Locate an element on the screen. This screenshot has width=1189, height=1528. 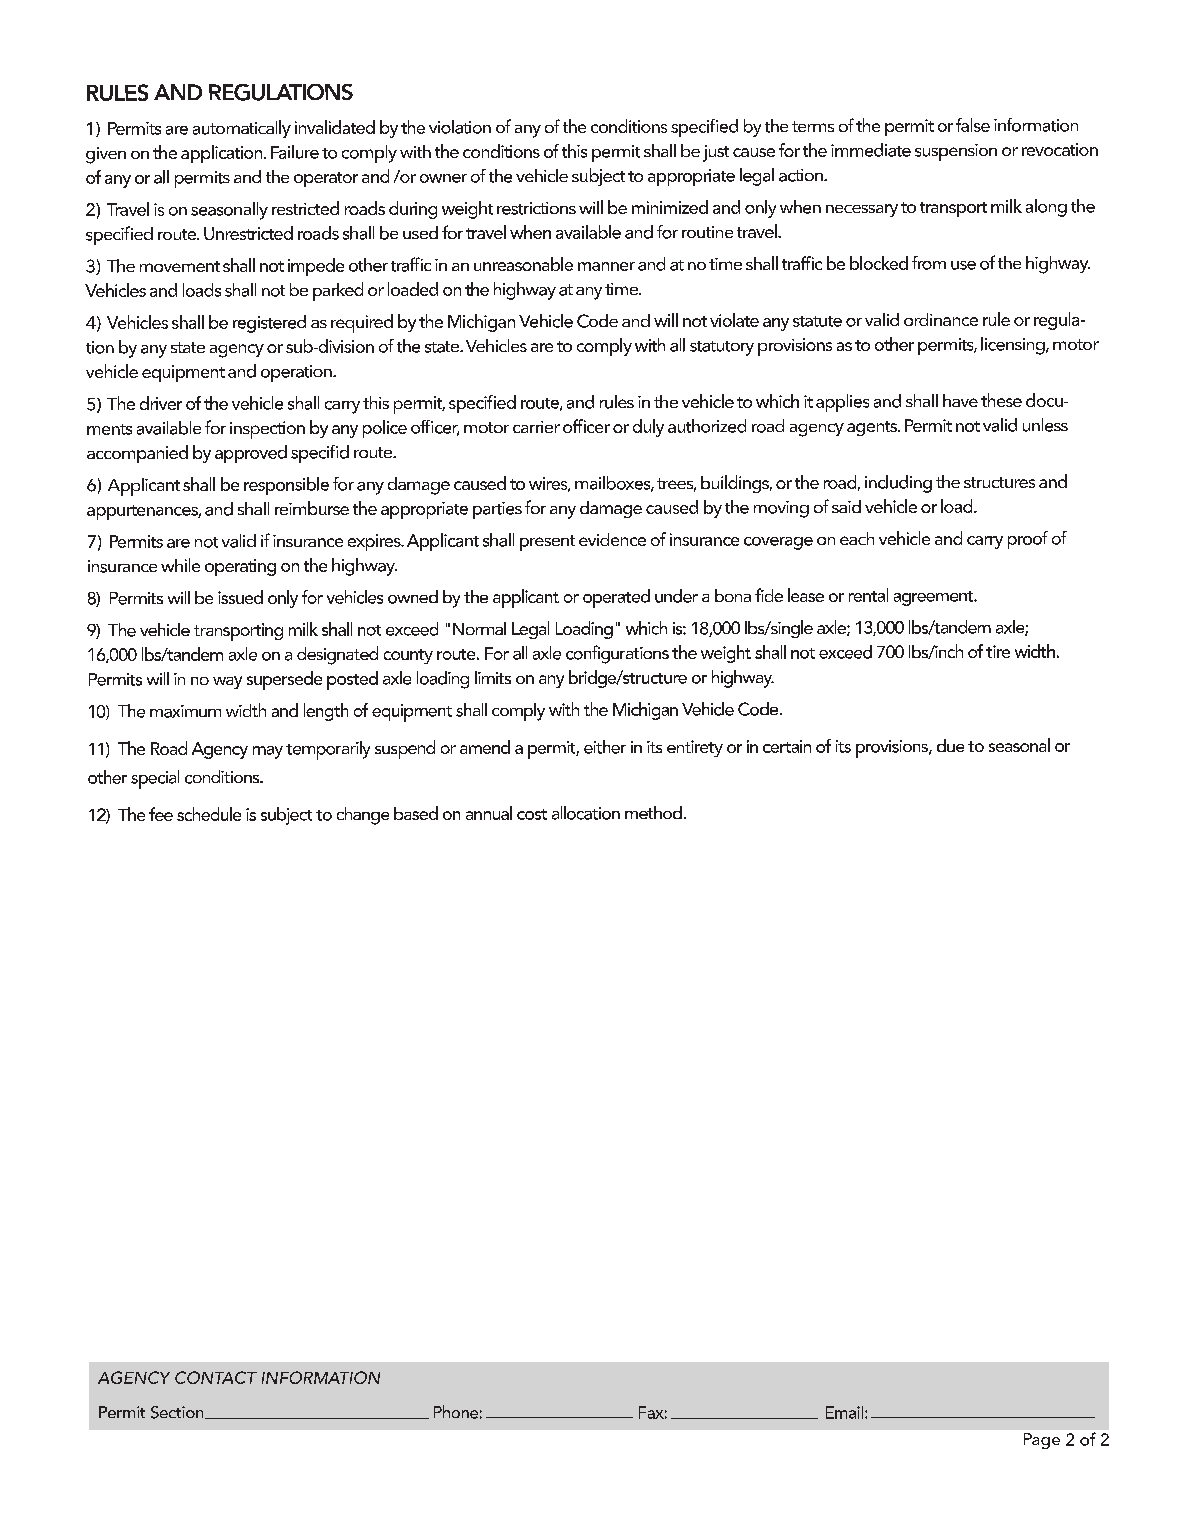
schedule is located at coordinates (209, 814).
